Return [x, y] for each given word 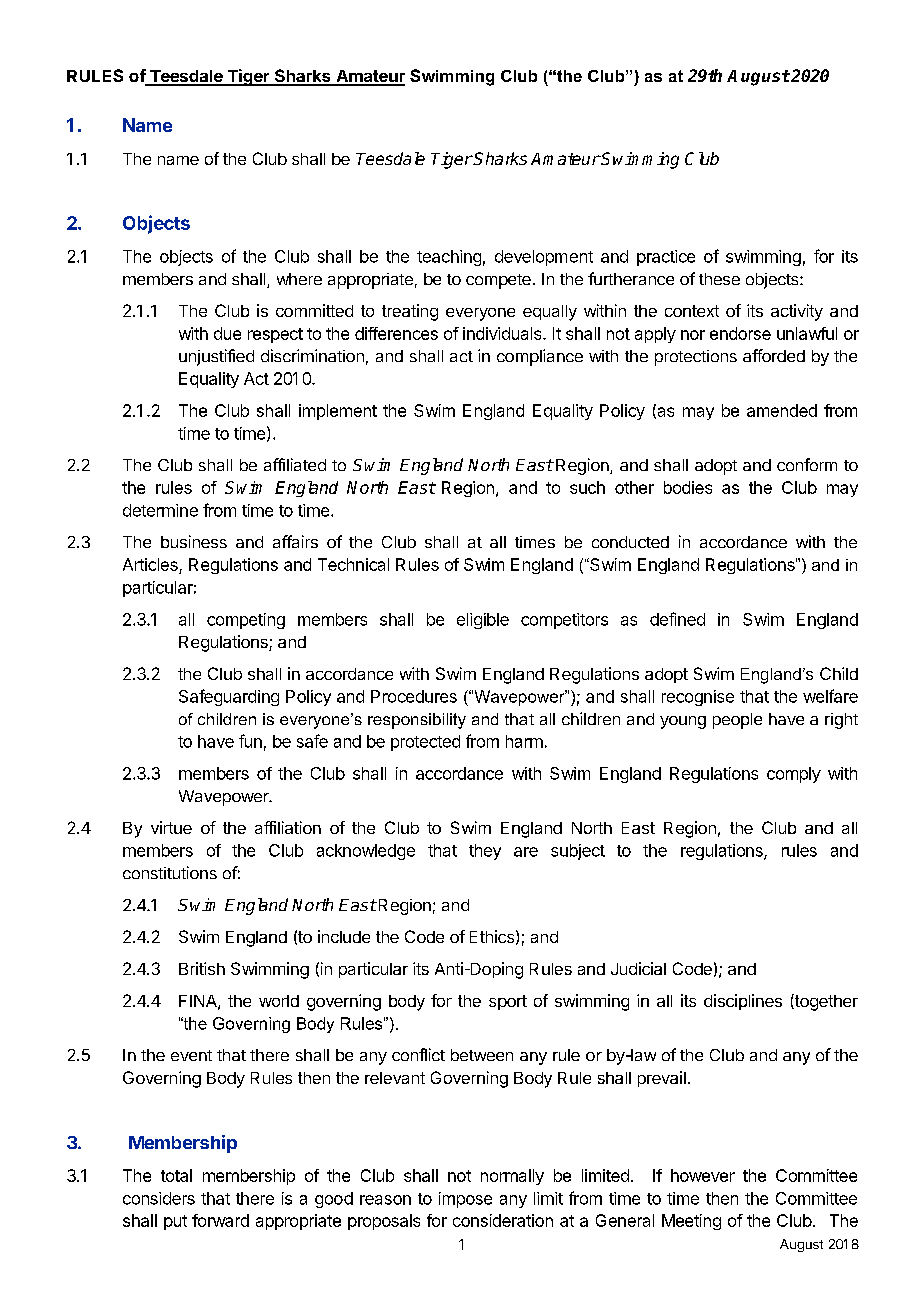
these [719, 279]
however [703, 1175]
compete [498, 281]
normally [512, 1177]
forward [220, 1220]
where [299, 279]
